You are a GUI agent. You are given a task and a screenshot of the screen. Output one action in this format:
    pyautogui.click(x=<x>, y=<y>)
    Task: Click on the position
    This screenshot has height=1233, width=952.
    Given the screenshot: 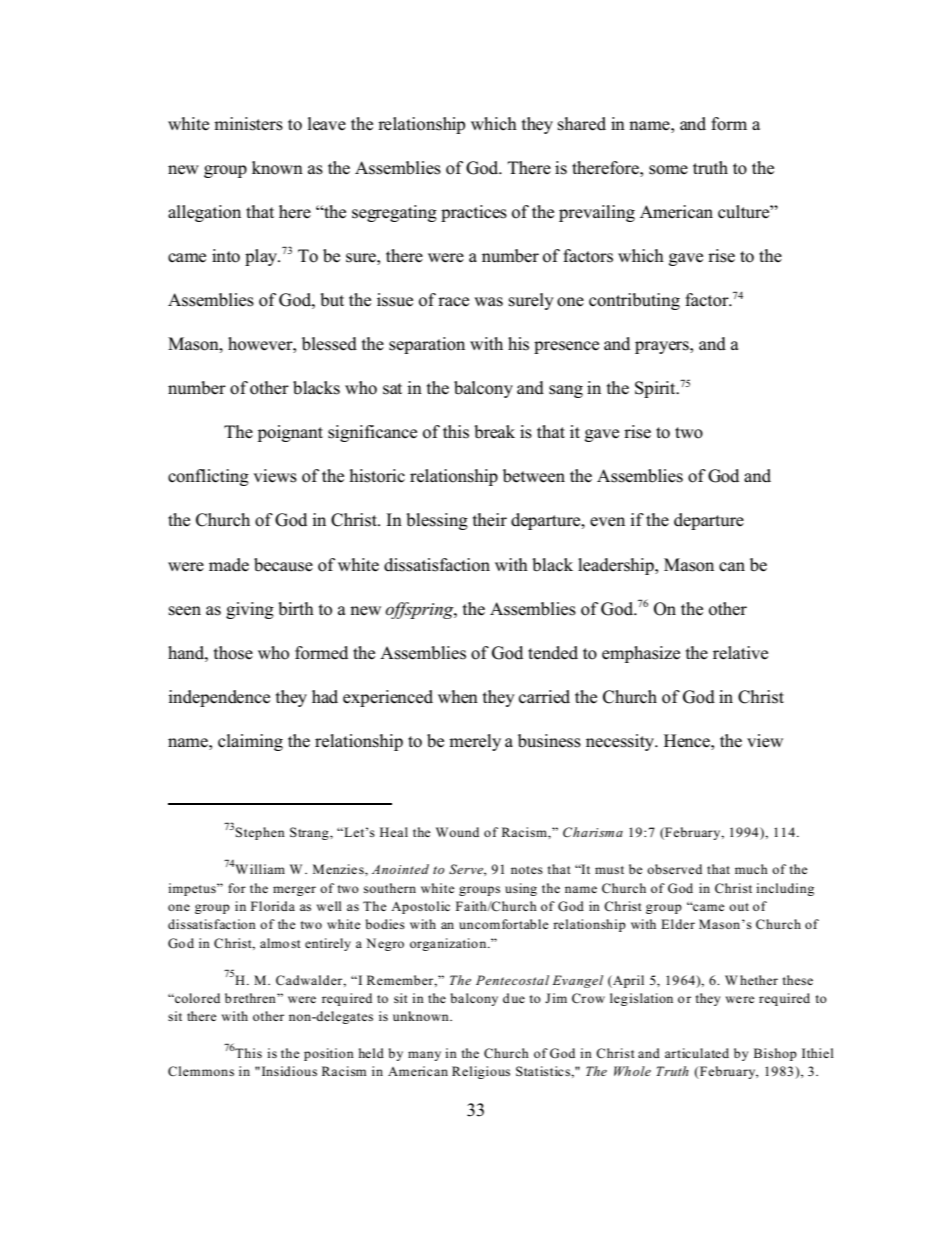 What is the action you would take?
    pyautogui.click(x=329, y=1054)
